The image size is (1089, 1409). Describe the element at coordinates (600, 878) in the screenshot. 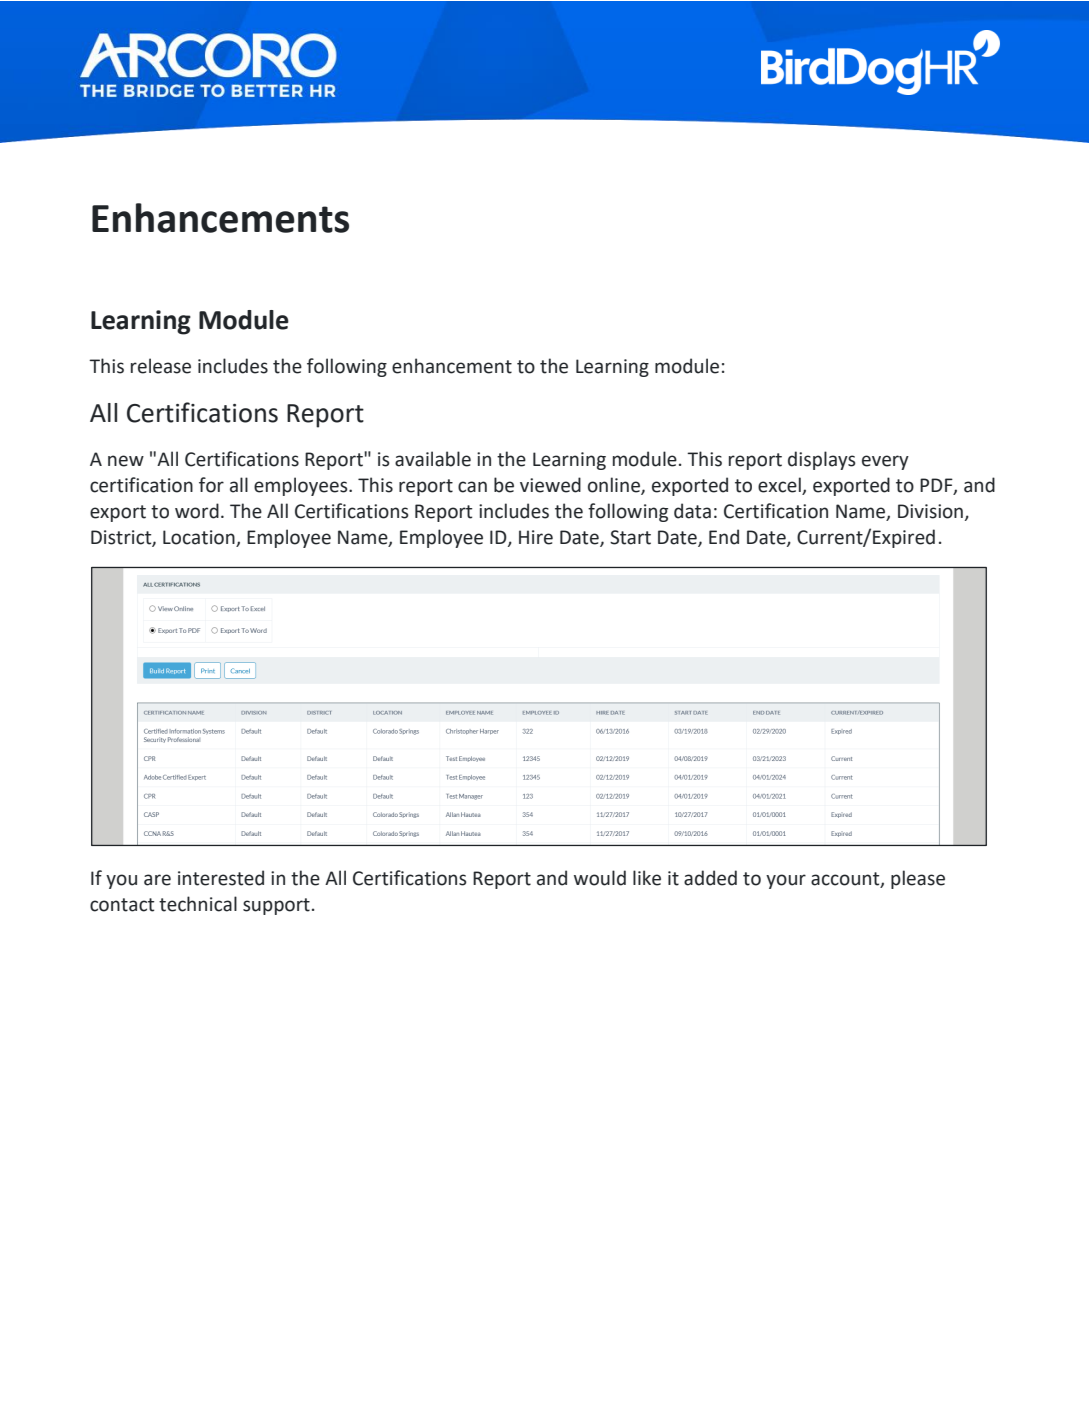

I see `would` at that location.
